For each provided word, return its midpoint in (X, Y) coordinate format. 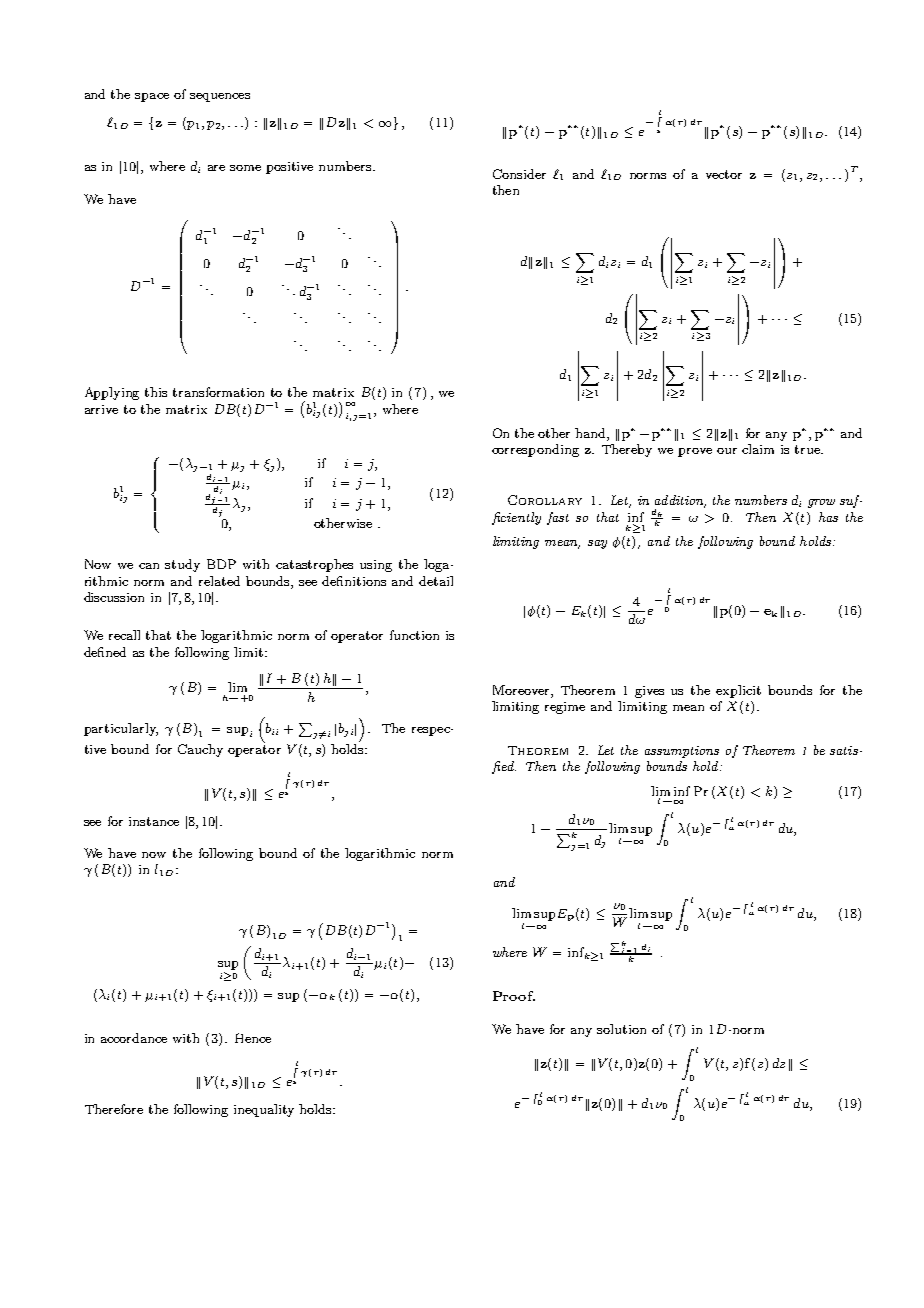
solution (621, 1029)
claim (758, 449)
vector (724, 174)
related (219, 581)
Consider (519, 174)
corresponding (535, 450)
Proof (514, 996)
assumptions (682, 752)
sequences (220, 97)
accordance (134, 1038)
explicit (738, 691)
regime (565, 708)
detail (436, 581)
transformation (218, 392)
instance (154, 821)
